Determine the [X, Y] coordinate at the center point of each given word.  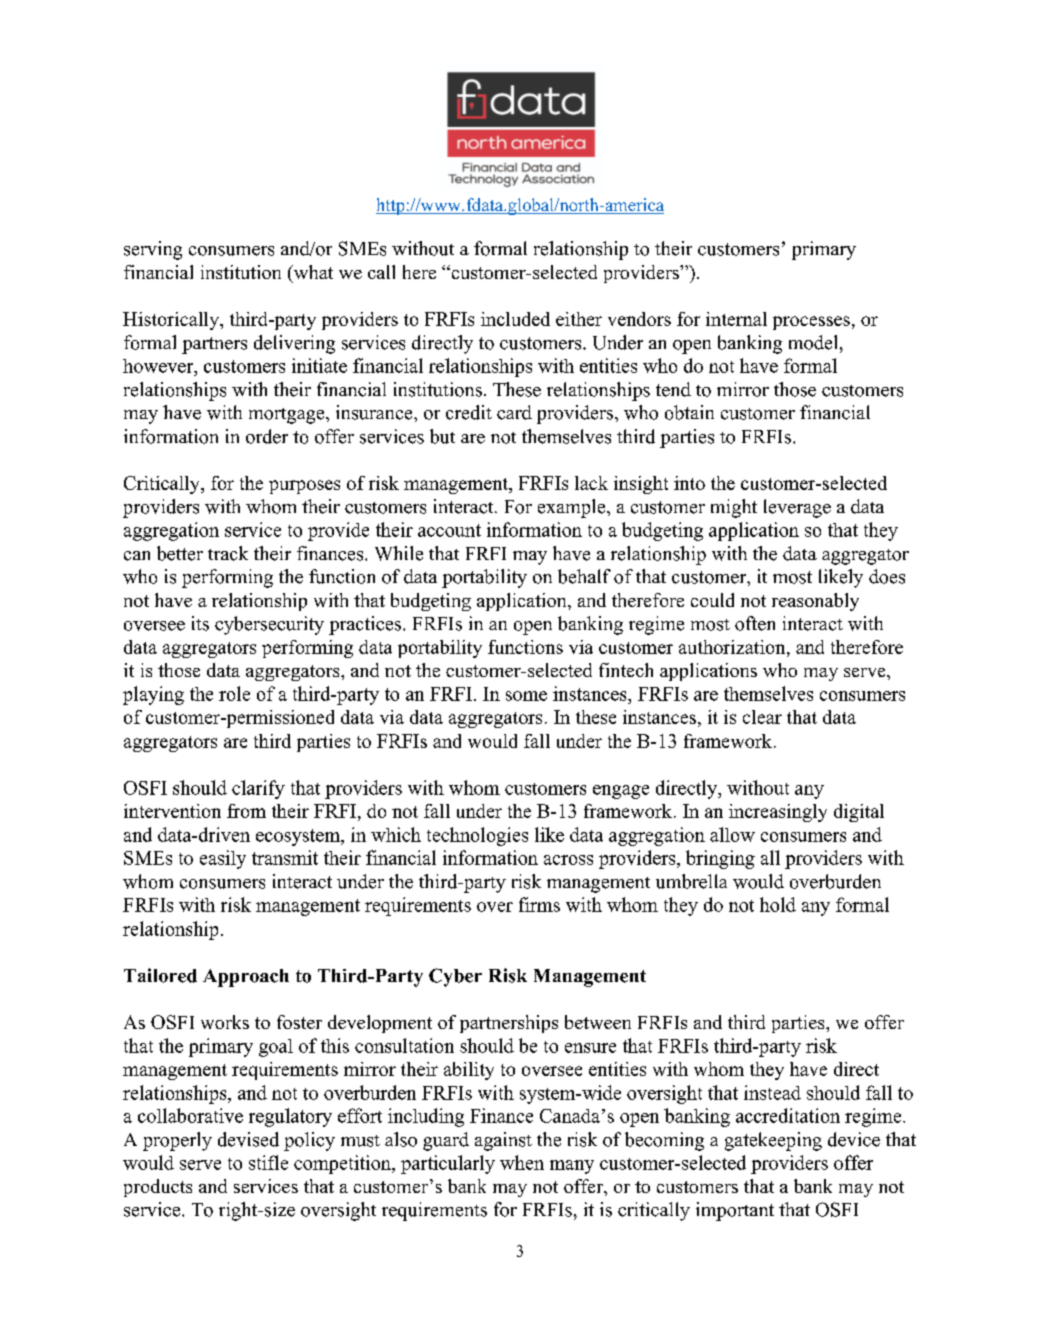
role [234, 693]
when [522, 1162]
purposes [304, 487]
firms [539, 904]
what [312, 273]
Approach [246, 978]
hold [778, 904]
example [573, 508]
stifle [268, 1162]
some [526, 696]
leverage [797, 508]
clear [762, 717]
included [515, 319]
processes [811, 323]
